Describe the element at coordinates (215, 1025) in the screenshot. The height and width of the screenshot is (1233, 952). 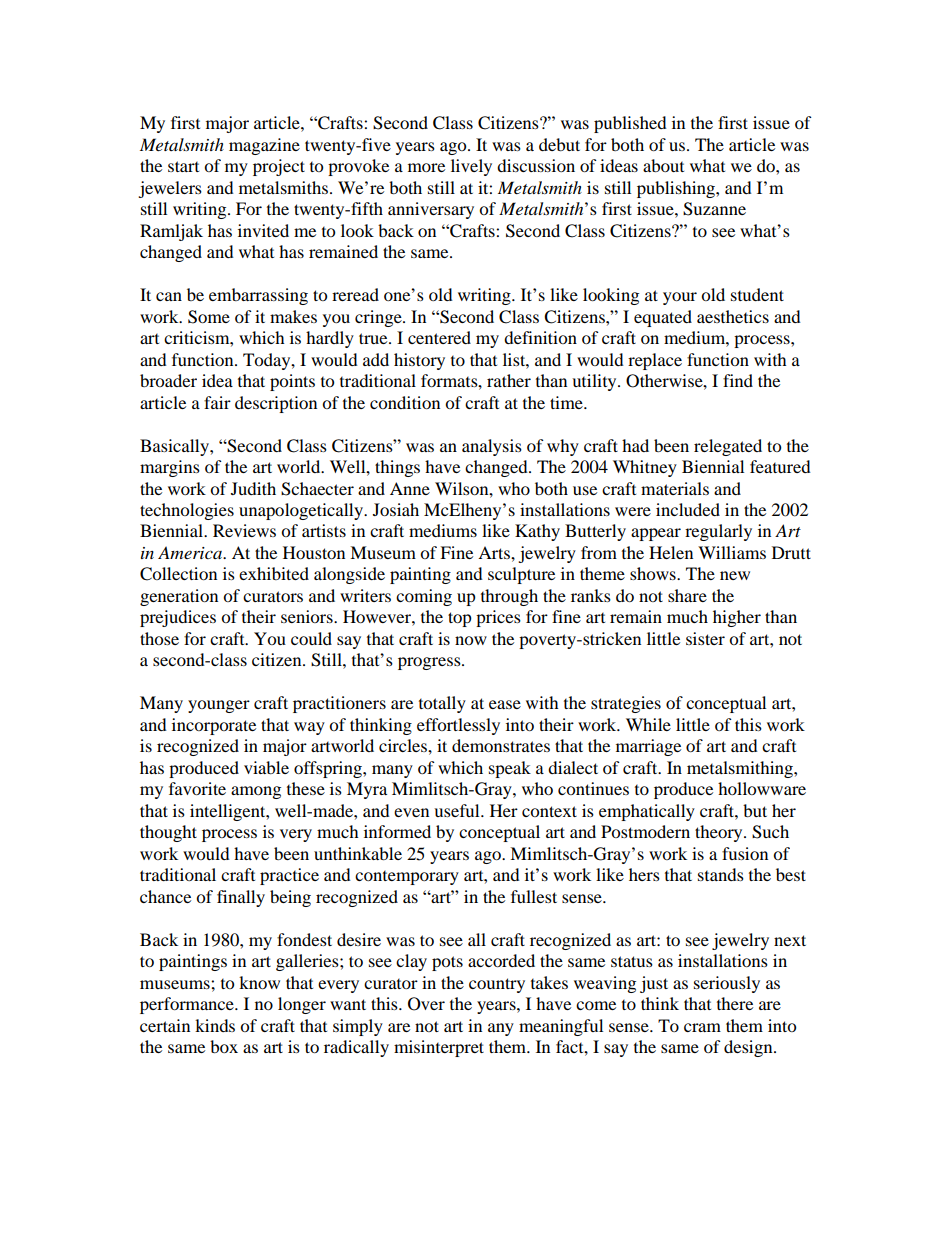
I see `kinds` at that location.
